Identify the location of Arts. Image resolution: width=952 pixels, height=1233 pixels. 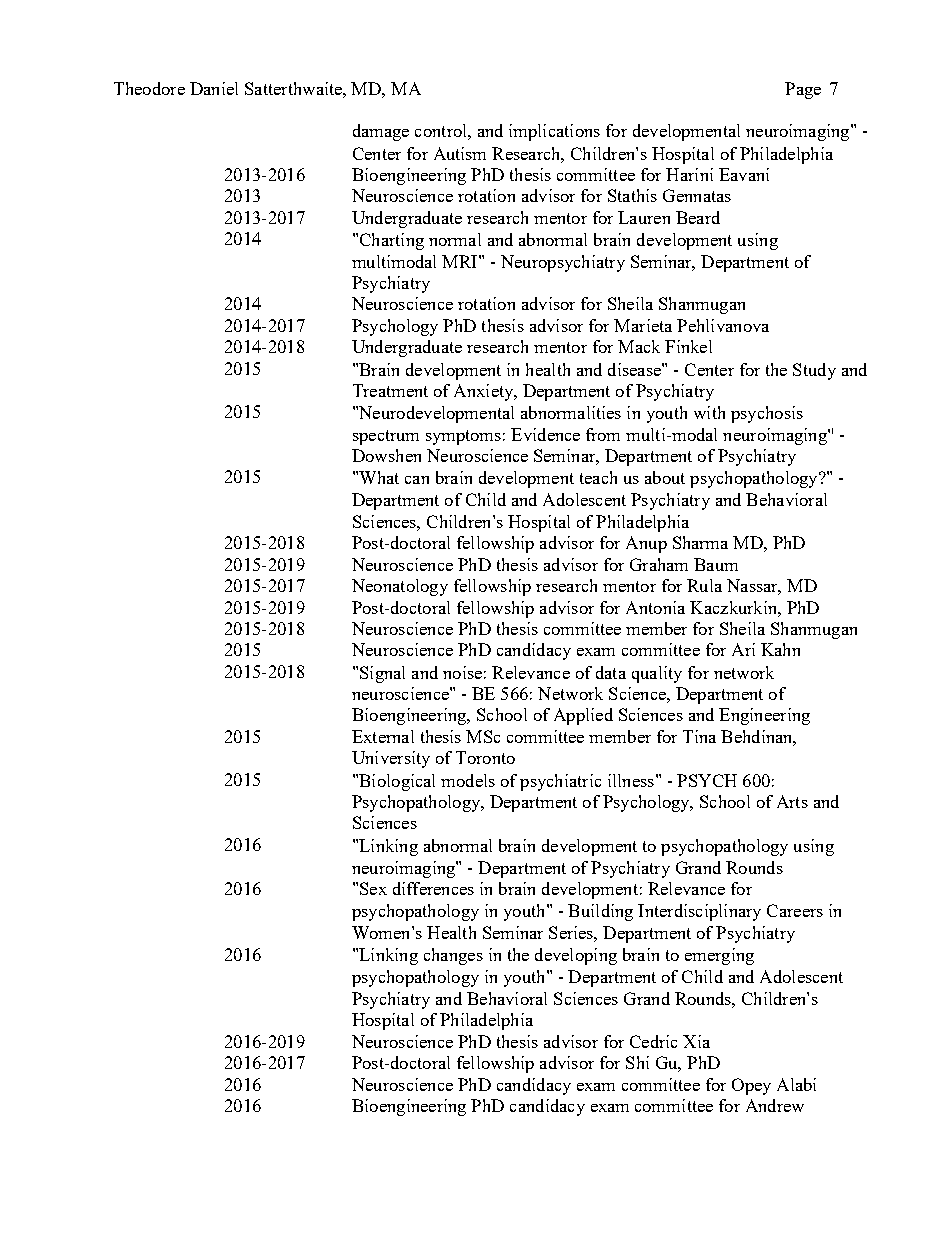
(792, 801).
